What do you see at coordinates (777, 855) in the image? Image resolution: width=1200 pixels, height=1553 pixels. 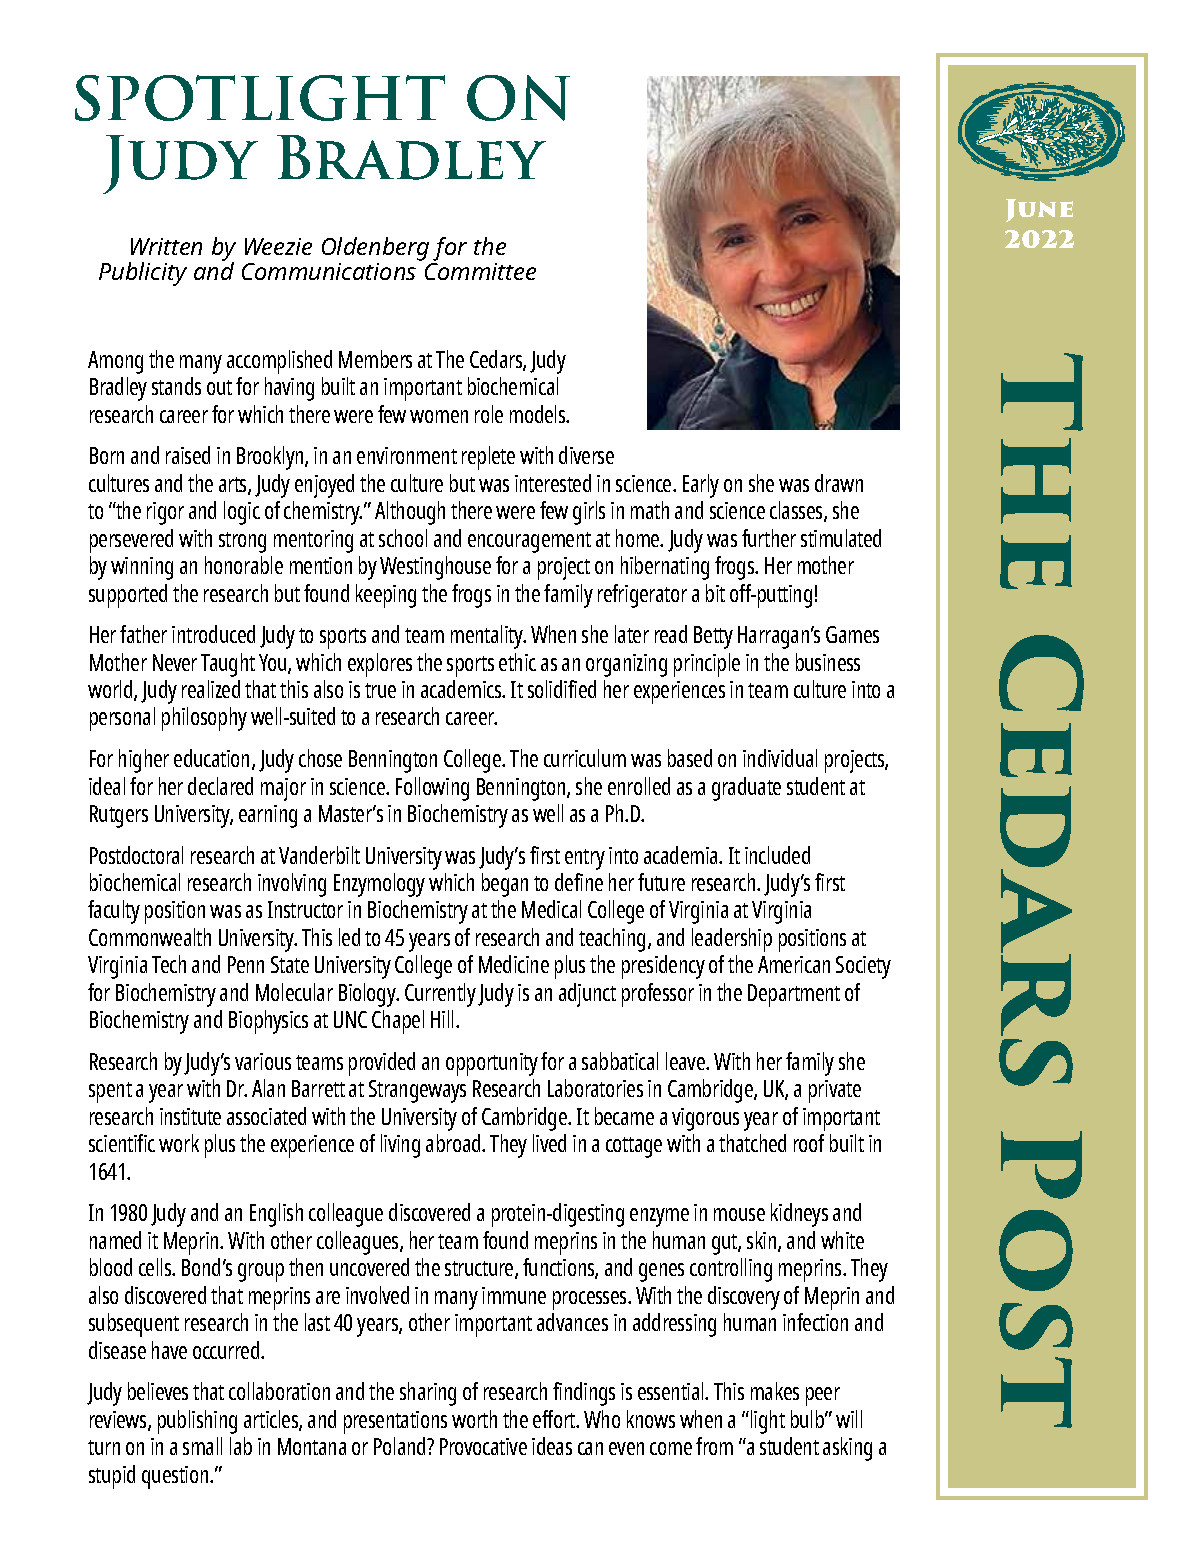 I see `included` at bounding box center [777, 855].
